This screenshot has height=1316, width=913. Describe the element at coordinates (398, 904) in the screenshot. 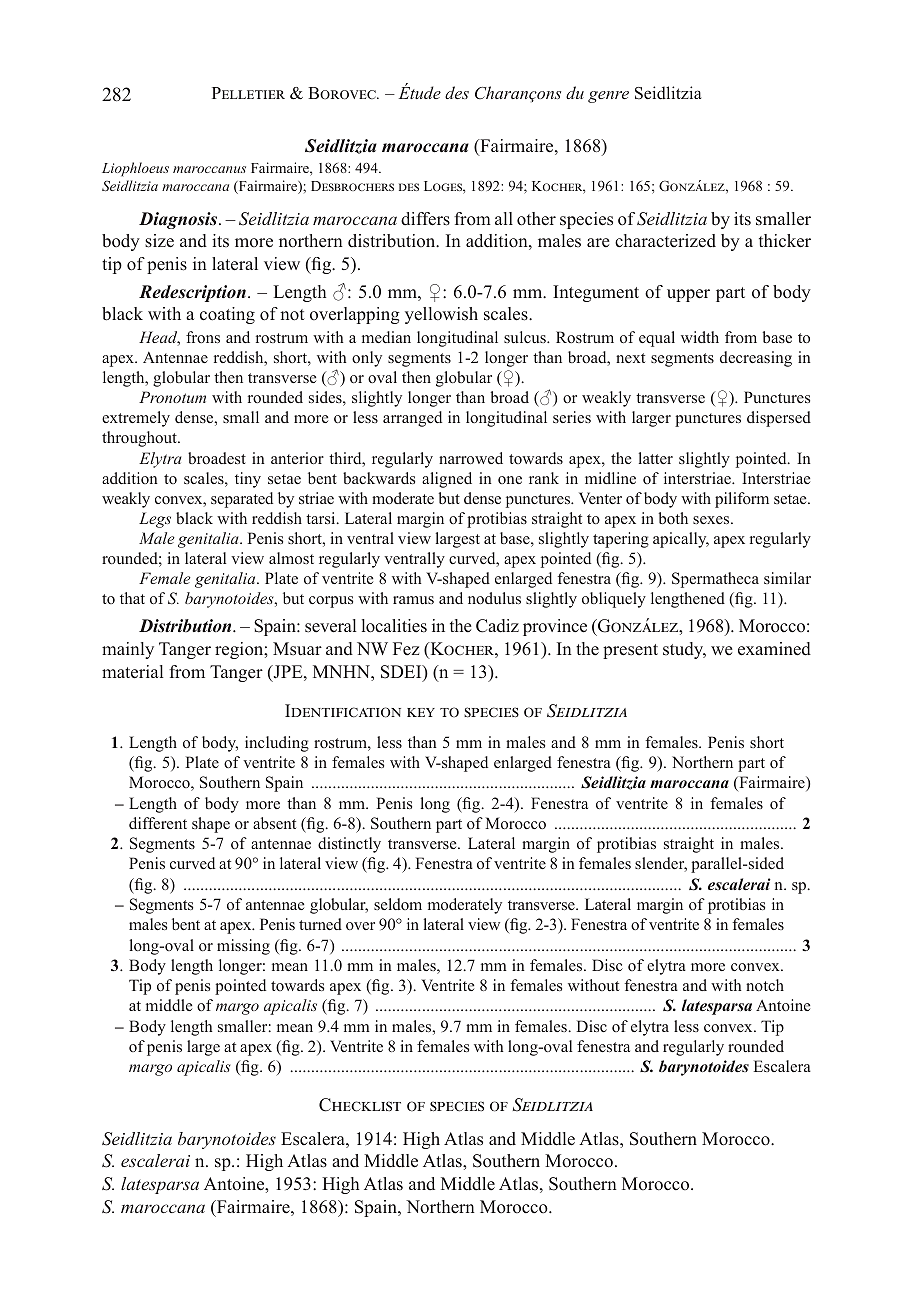

I see `seldom` at that location.
